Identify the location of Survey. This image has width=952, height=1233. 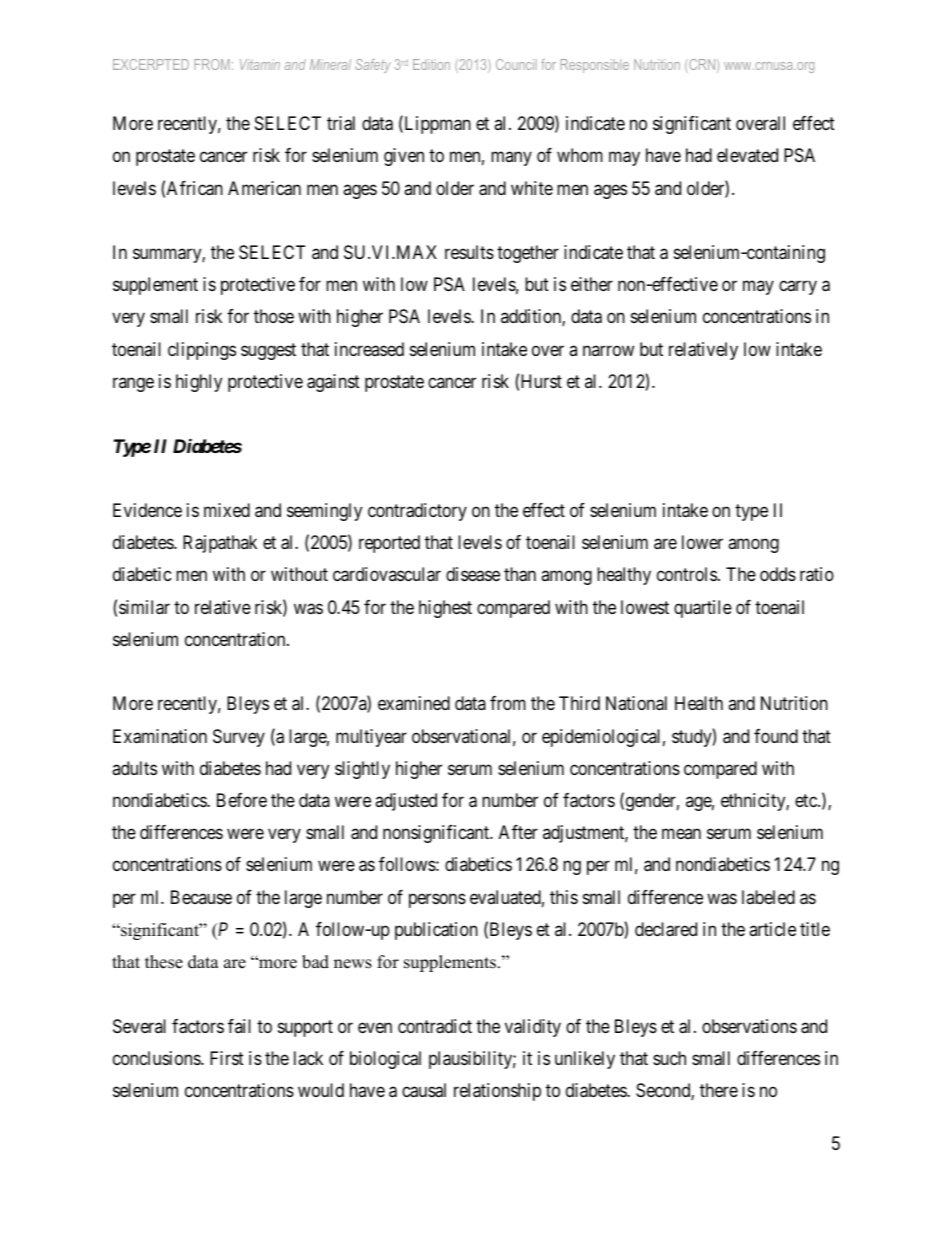
(239, 738).
